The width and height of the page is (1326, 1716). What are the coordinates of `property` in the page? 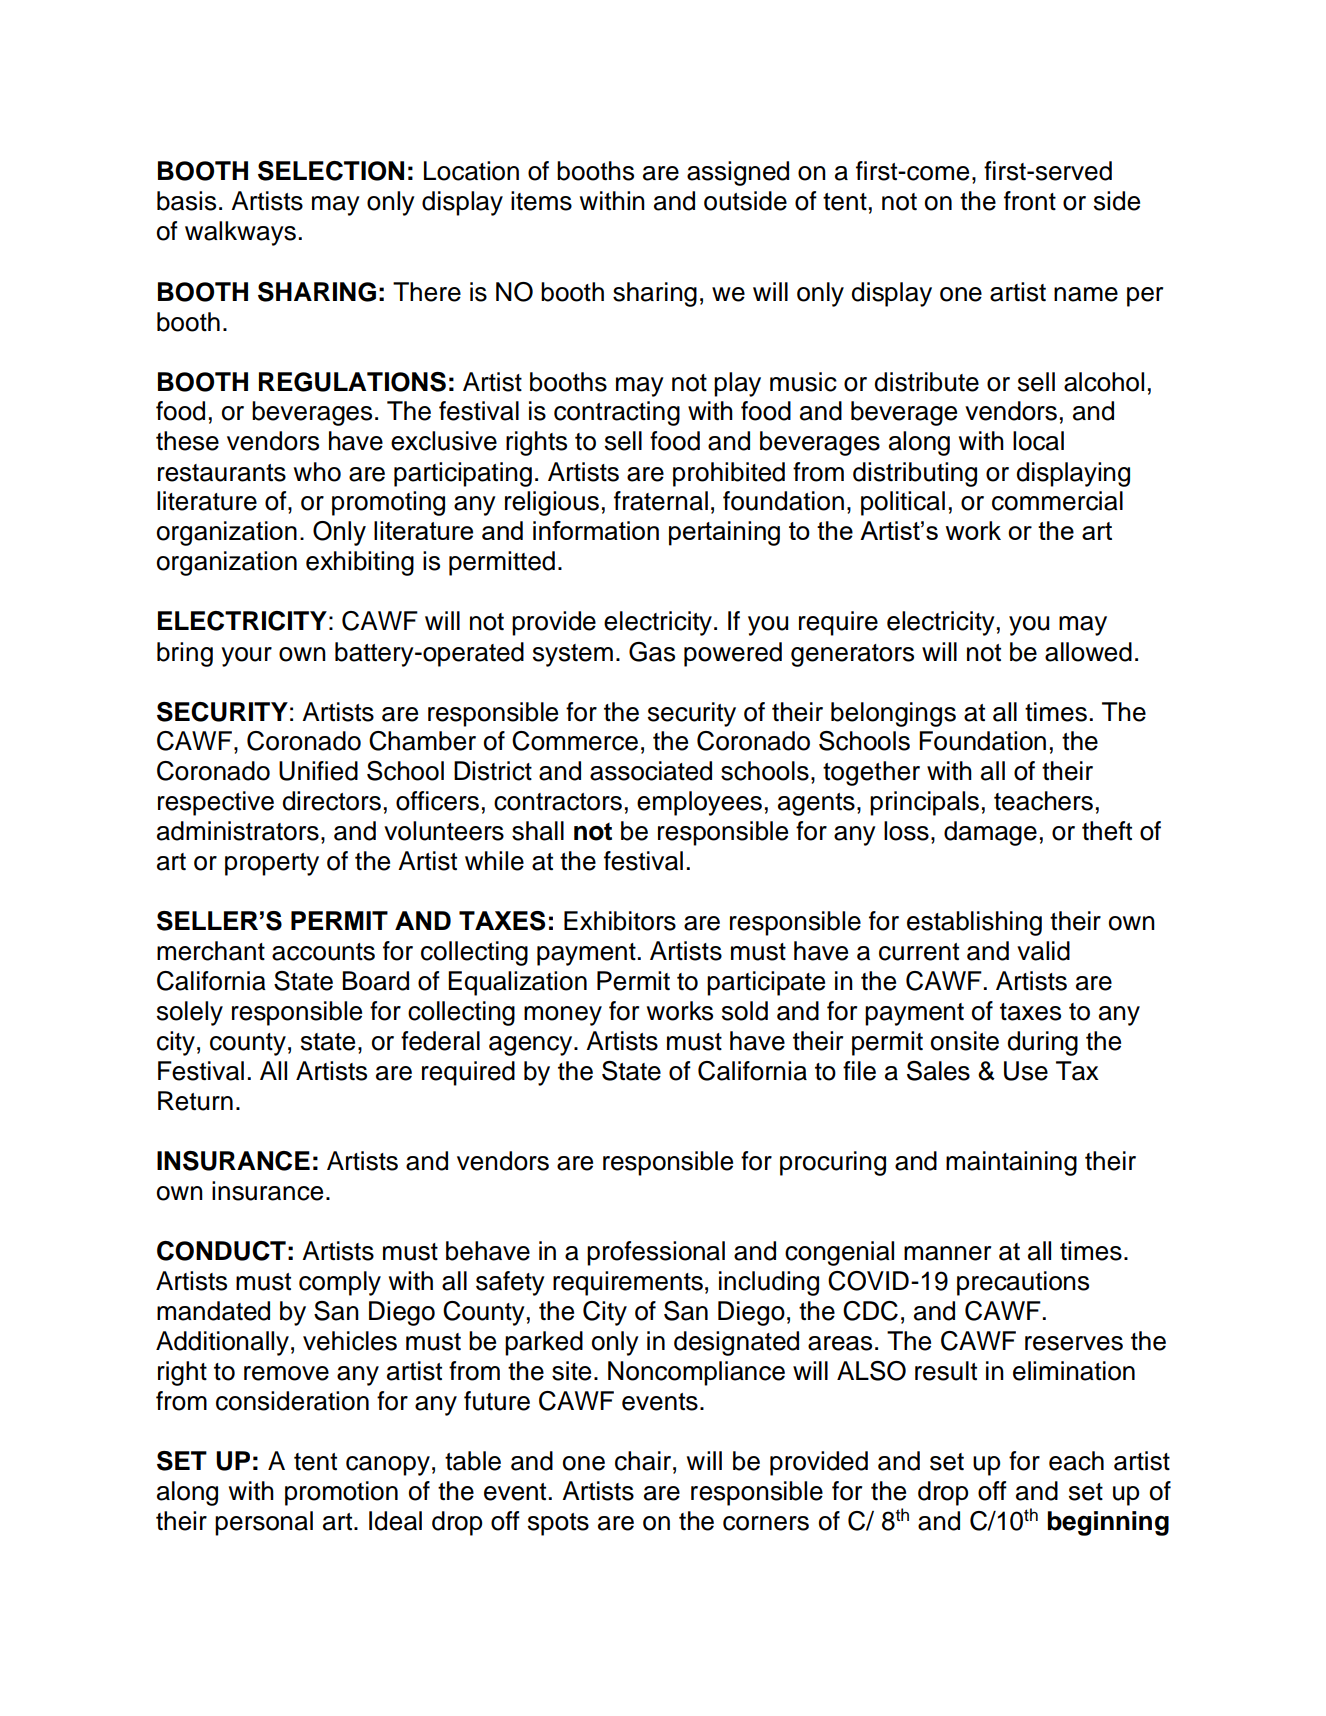 It's located at (272, 864).
